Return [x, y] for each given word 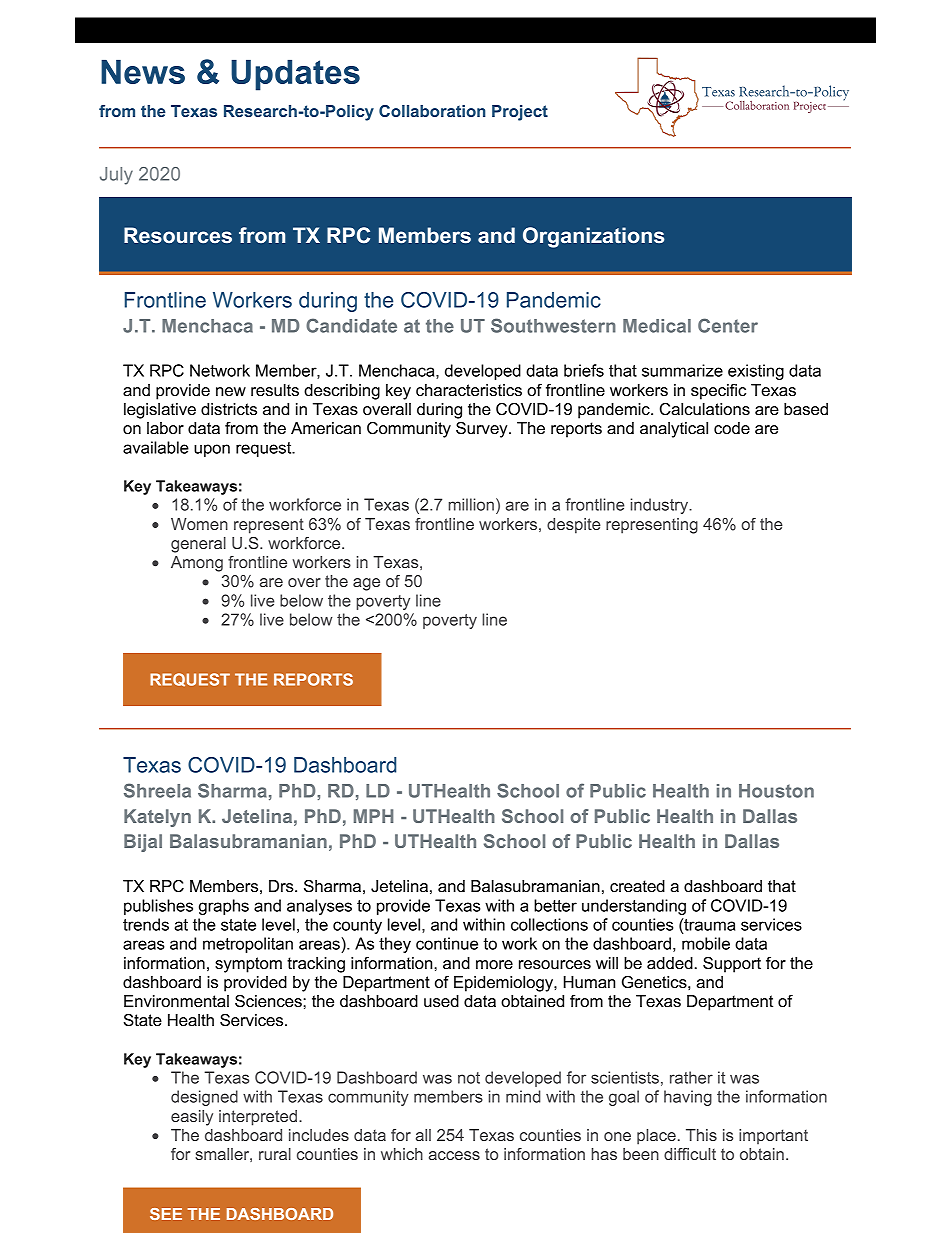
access [454, 1155]
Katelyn [157, 818]
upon [212, 450]
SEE [166, 1214]
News [143, 72]
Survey [483, 430]
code [732, 428]
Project [520, 113]
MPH [373, 816]
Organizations [593, 237]
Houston [776, 791]
